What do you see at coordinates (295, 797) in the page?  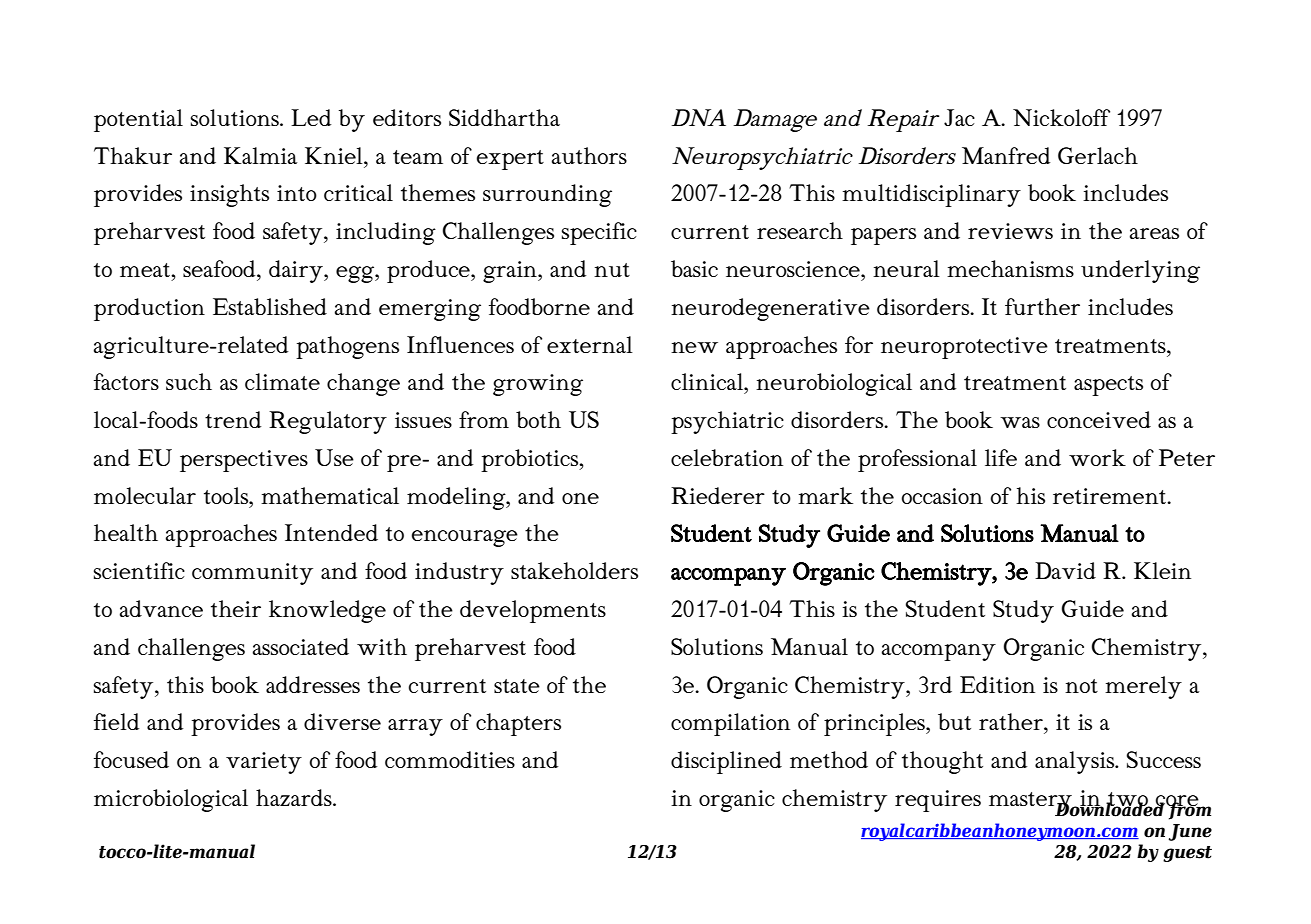 I see `hazards` at bounding box center [295, 797].
